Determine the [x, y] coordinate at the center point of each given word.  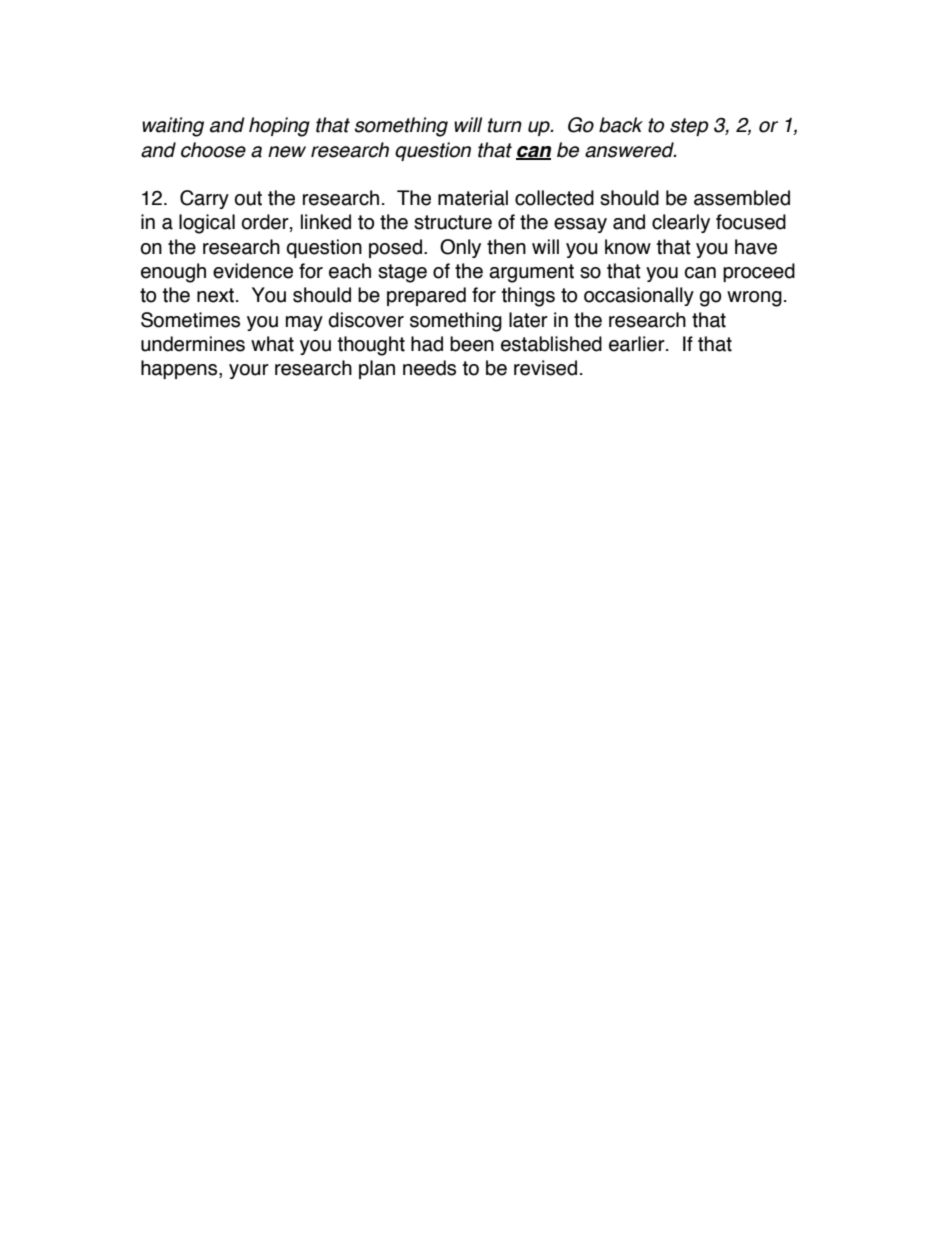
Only [460, 248]
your [249, 371]
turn [505, 125]
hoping [279, 127]
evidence [253, 271]
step [689, 127]
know [628, 247]
